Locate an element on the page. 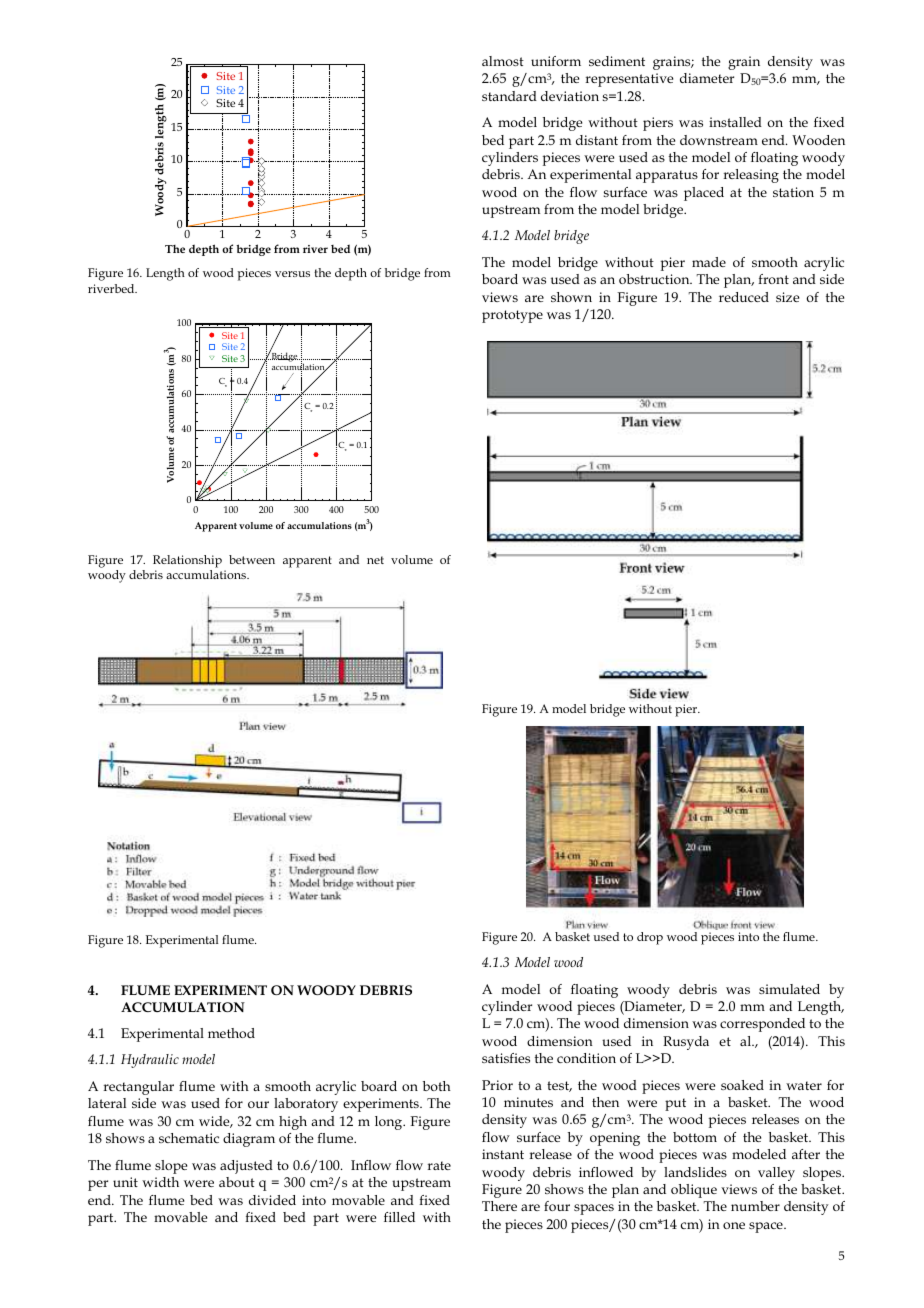 The image size is (924, 1308). prototype is located at coordinates (512, 316).
